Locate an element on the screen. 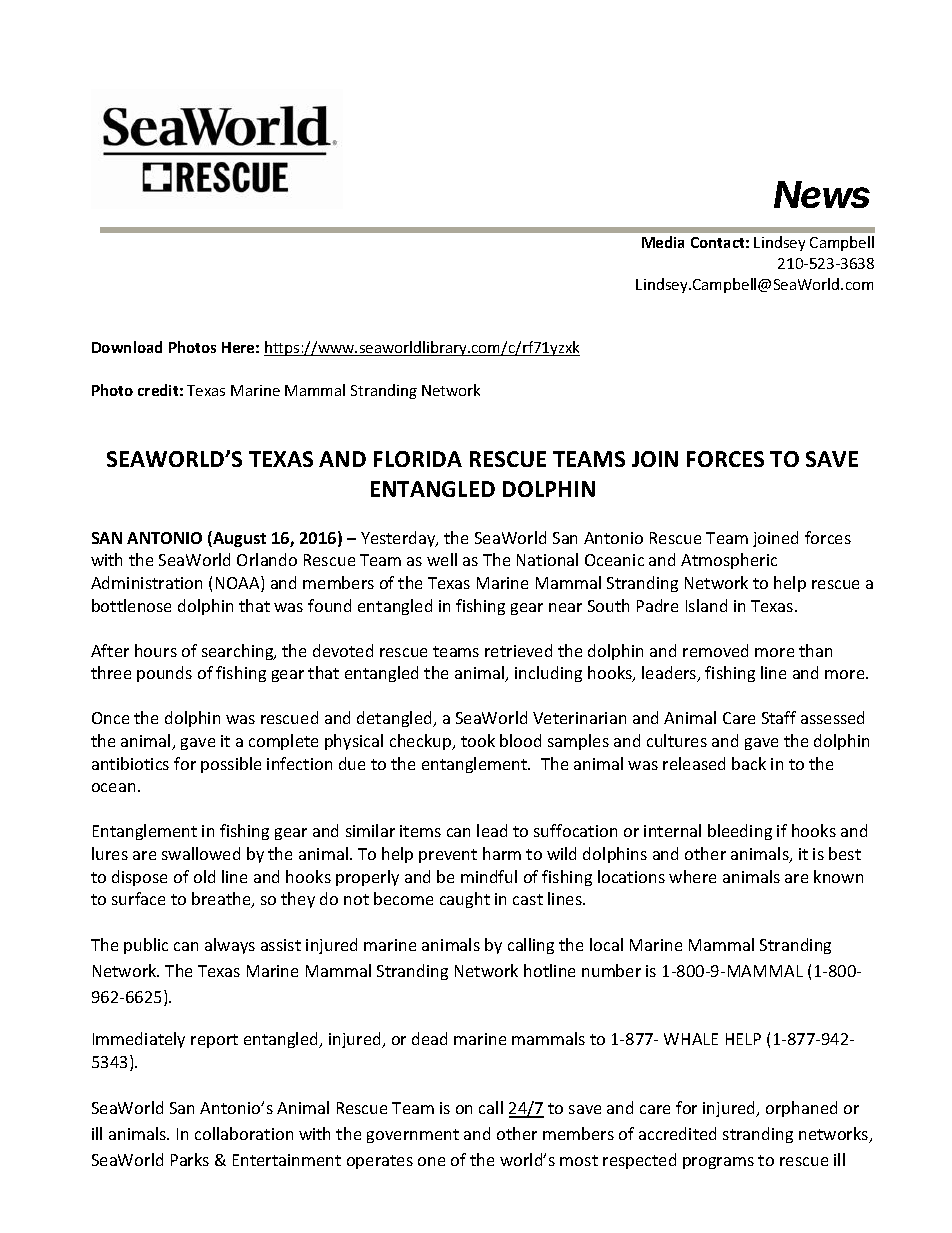  bleeding is located at coordinates (740, 832).
